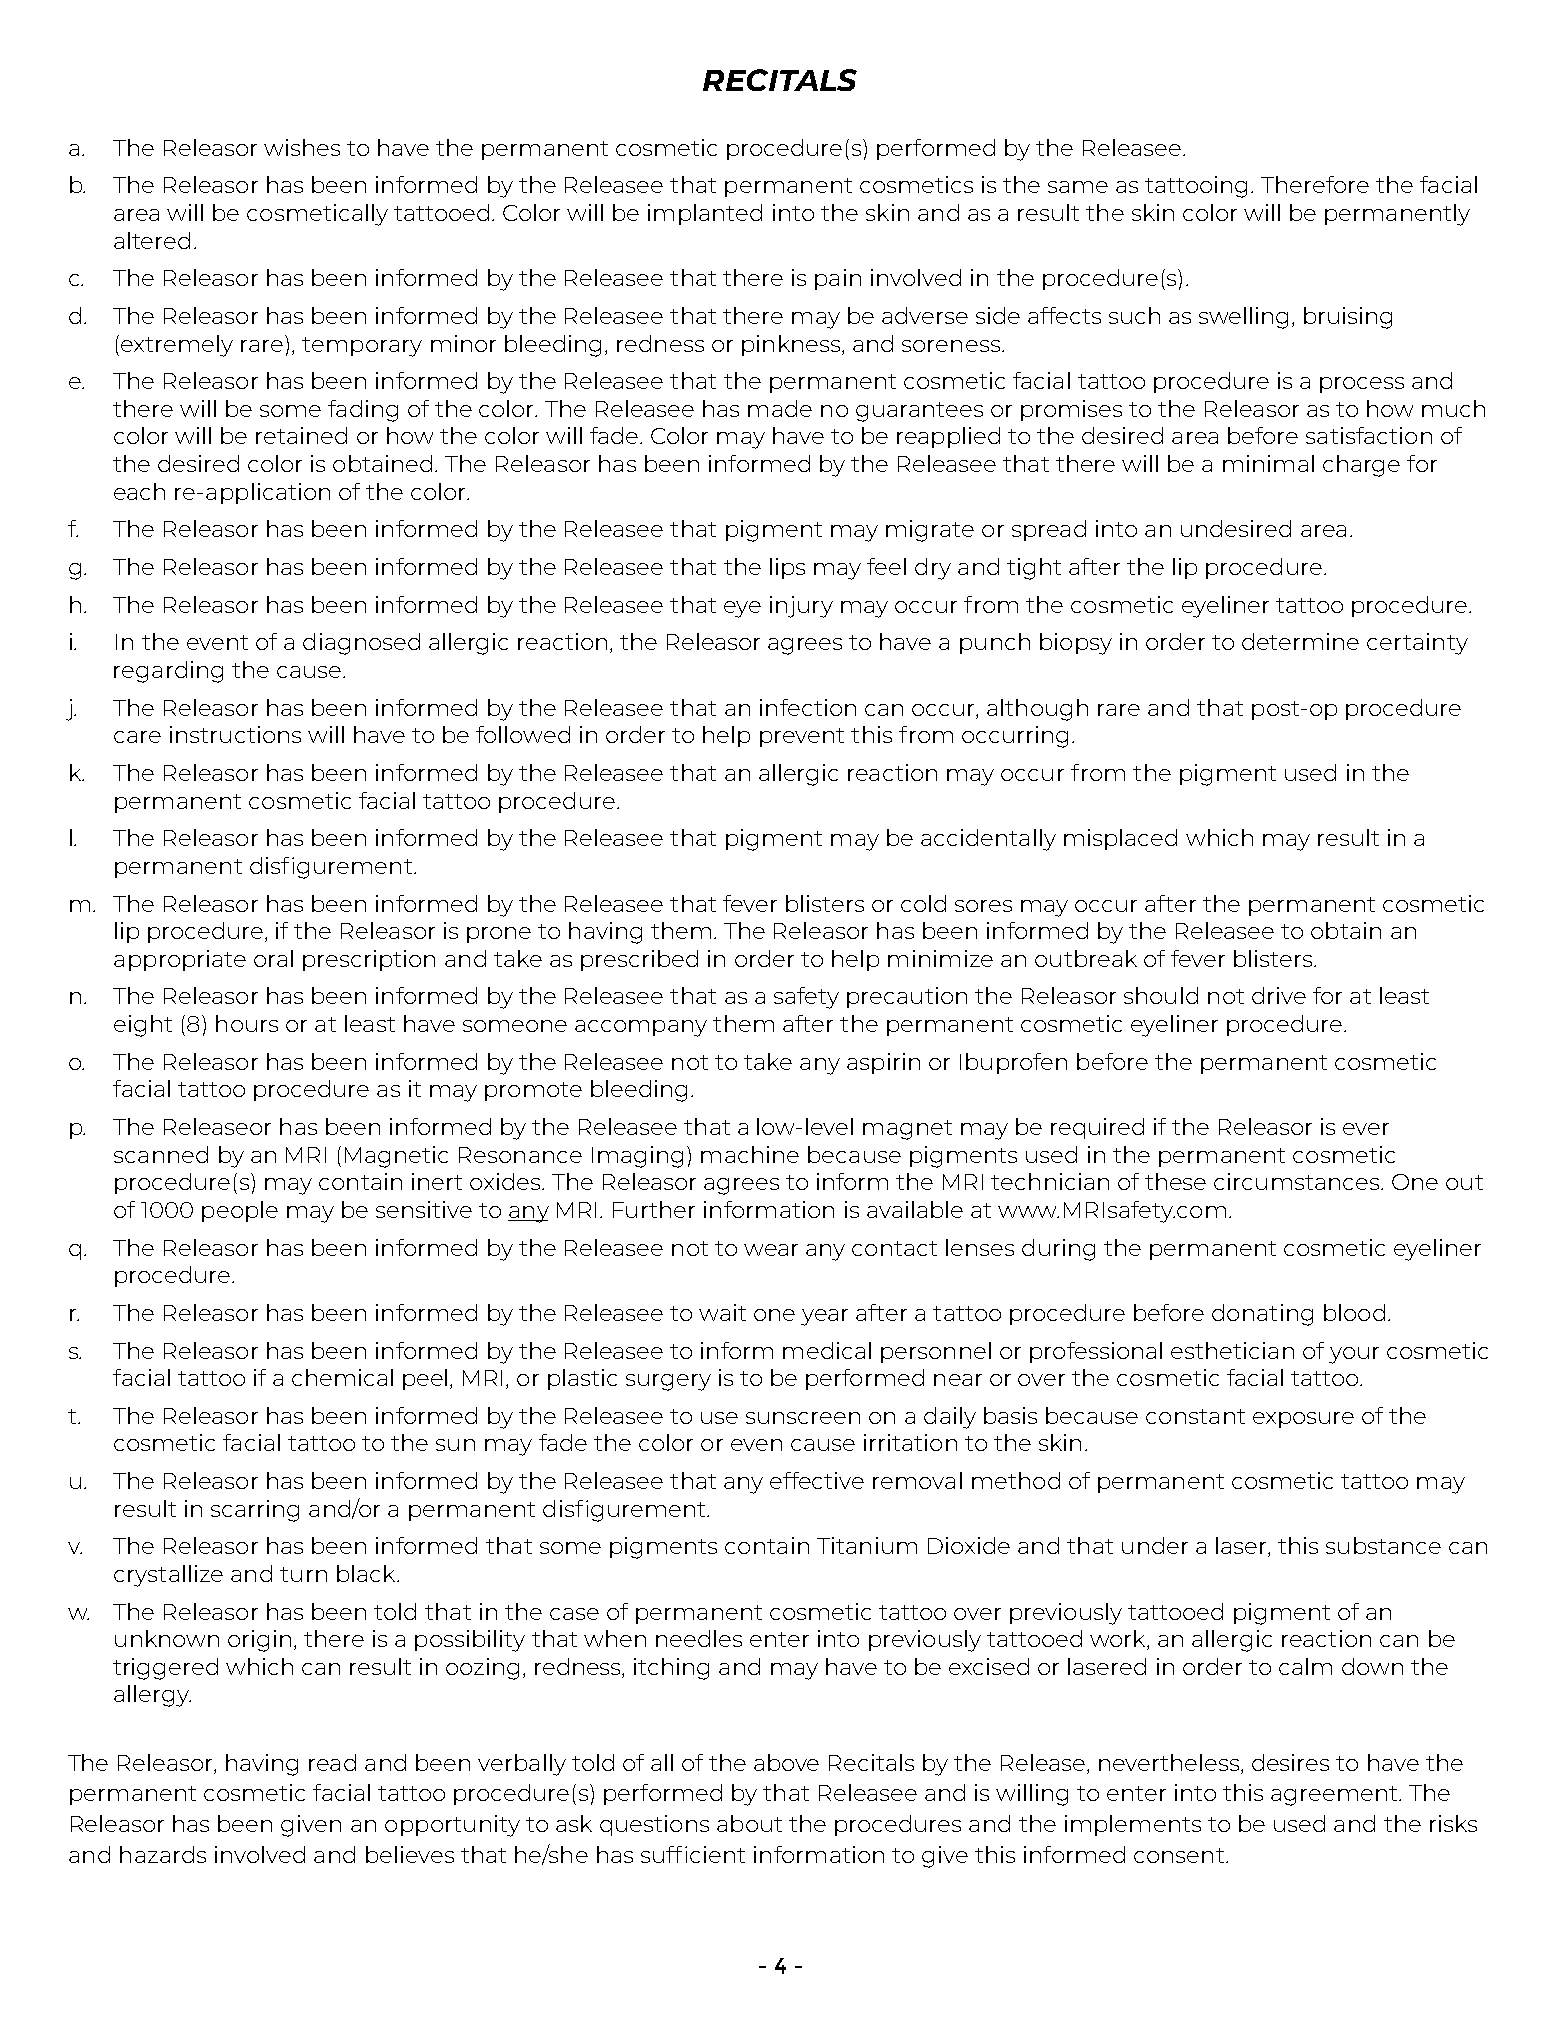  What do you see at coordinates (301, 435) in the screenshot?
I see `retained` at bounding box center [301, 435].
